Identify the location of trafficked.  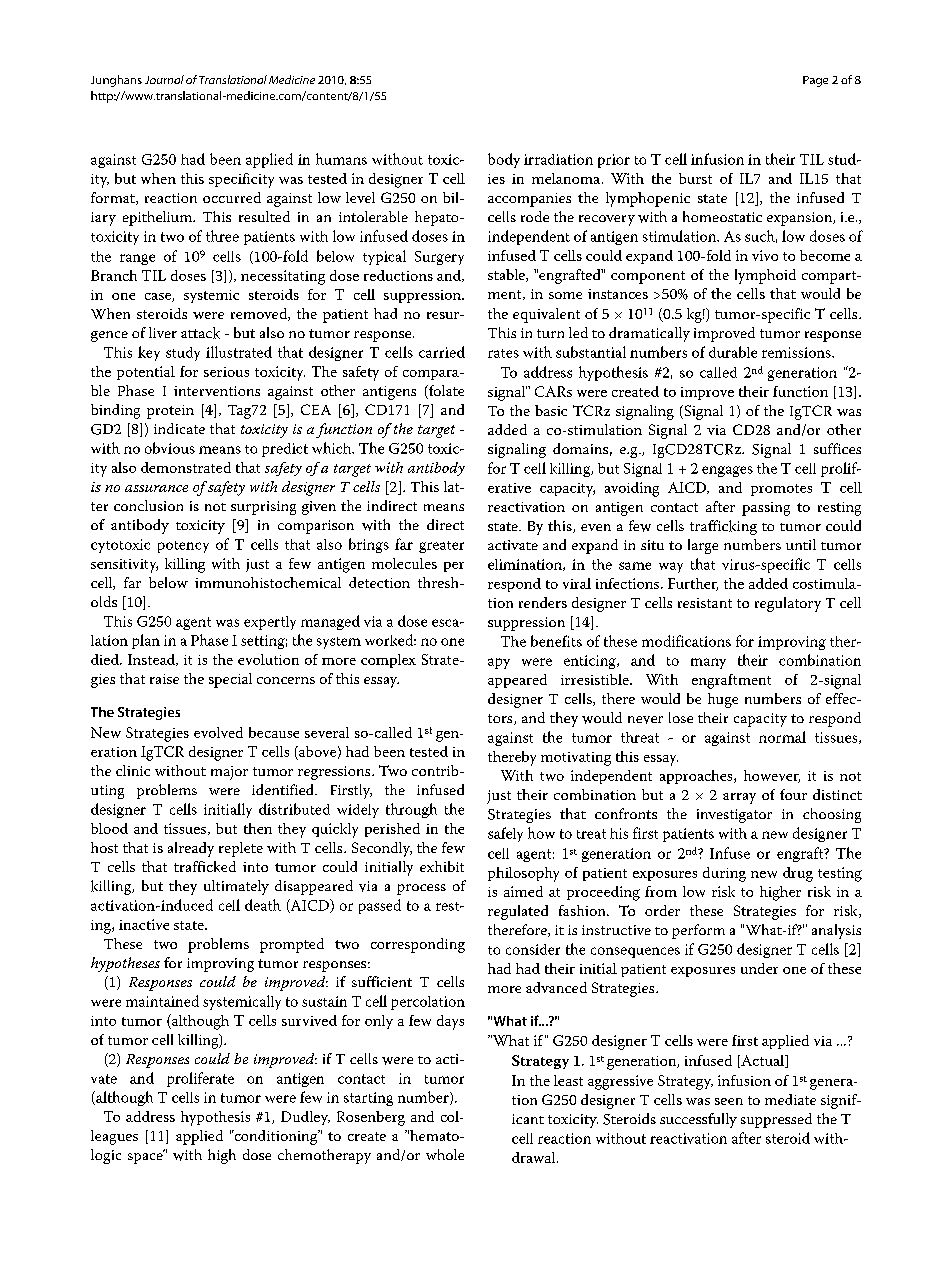
(205, 866).
